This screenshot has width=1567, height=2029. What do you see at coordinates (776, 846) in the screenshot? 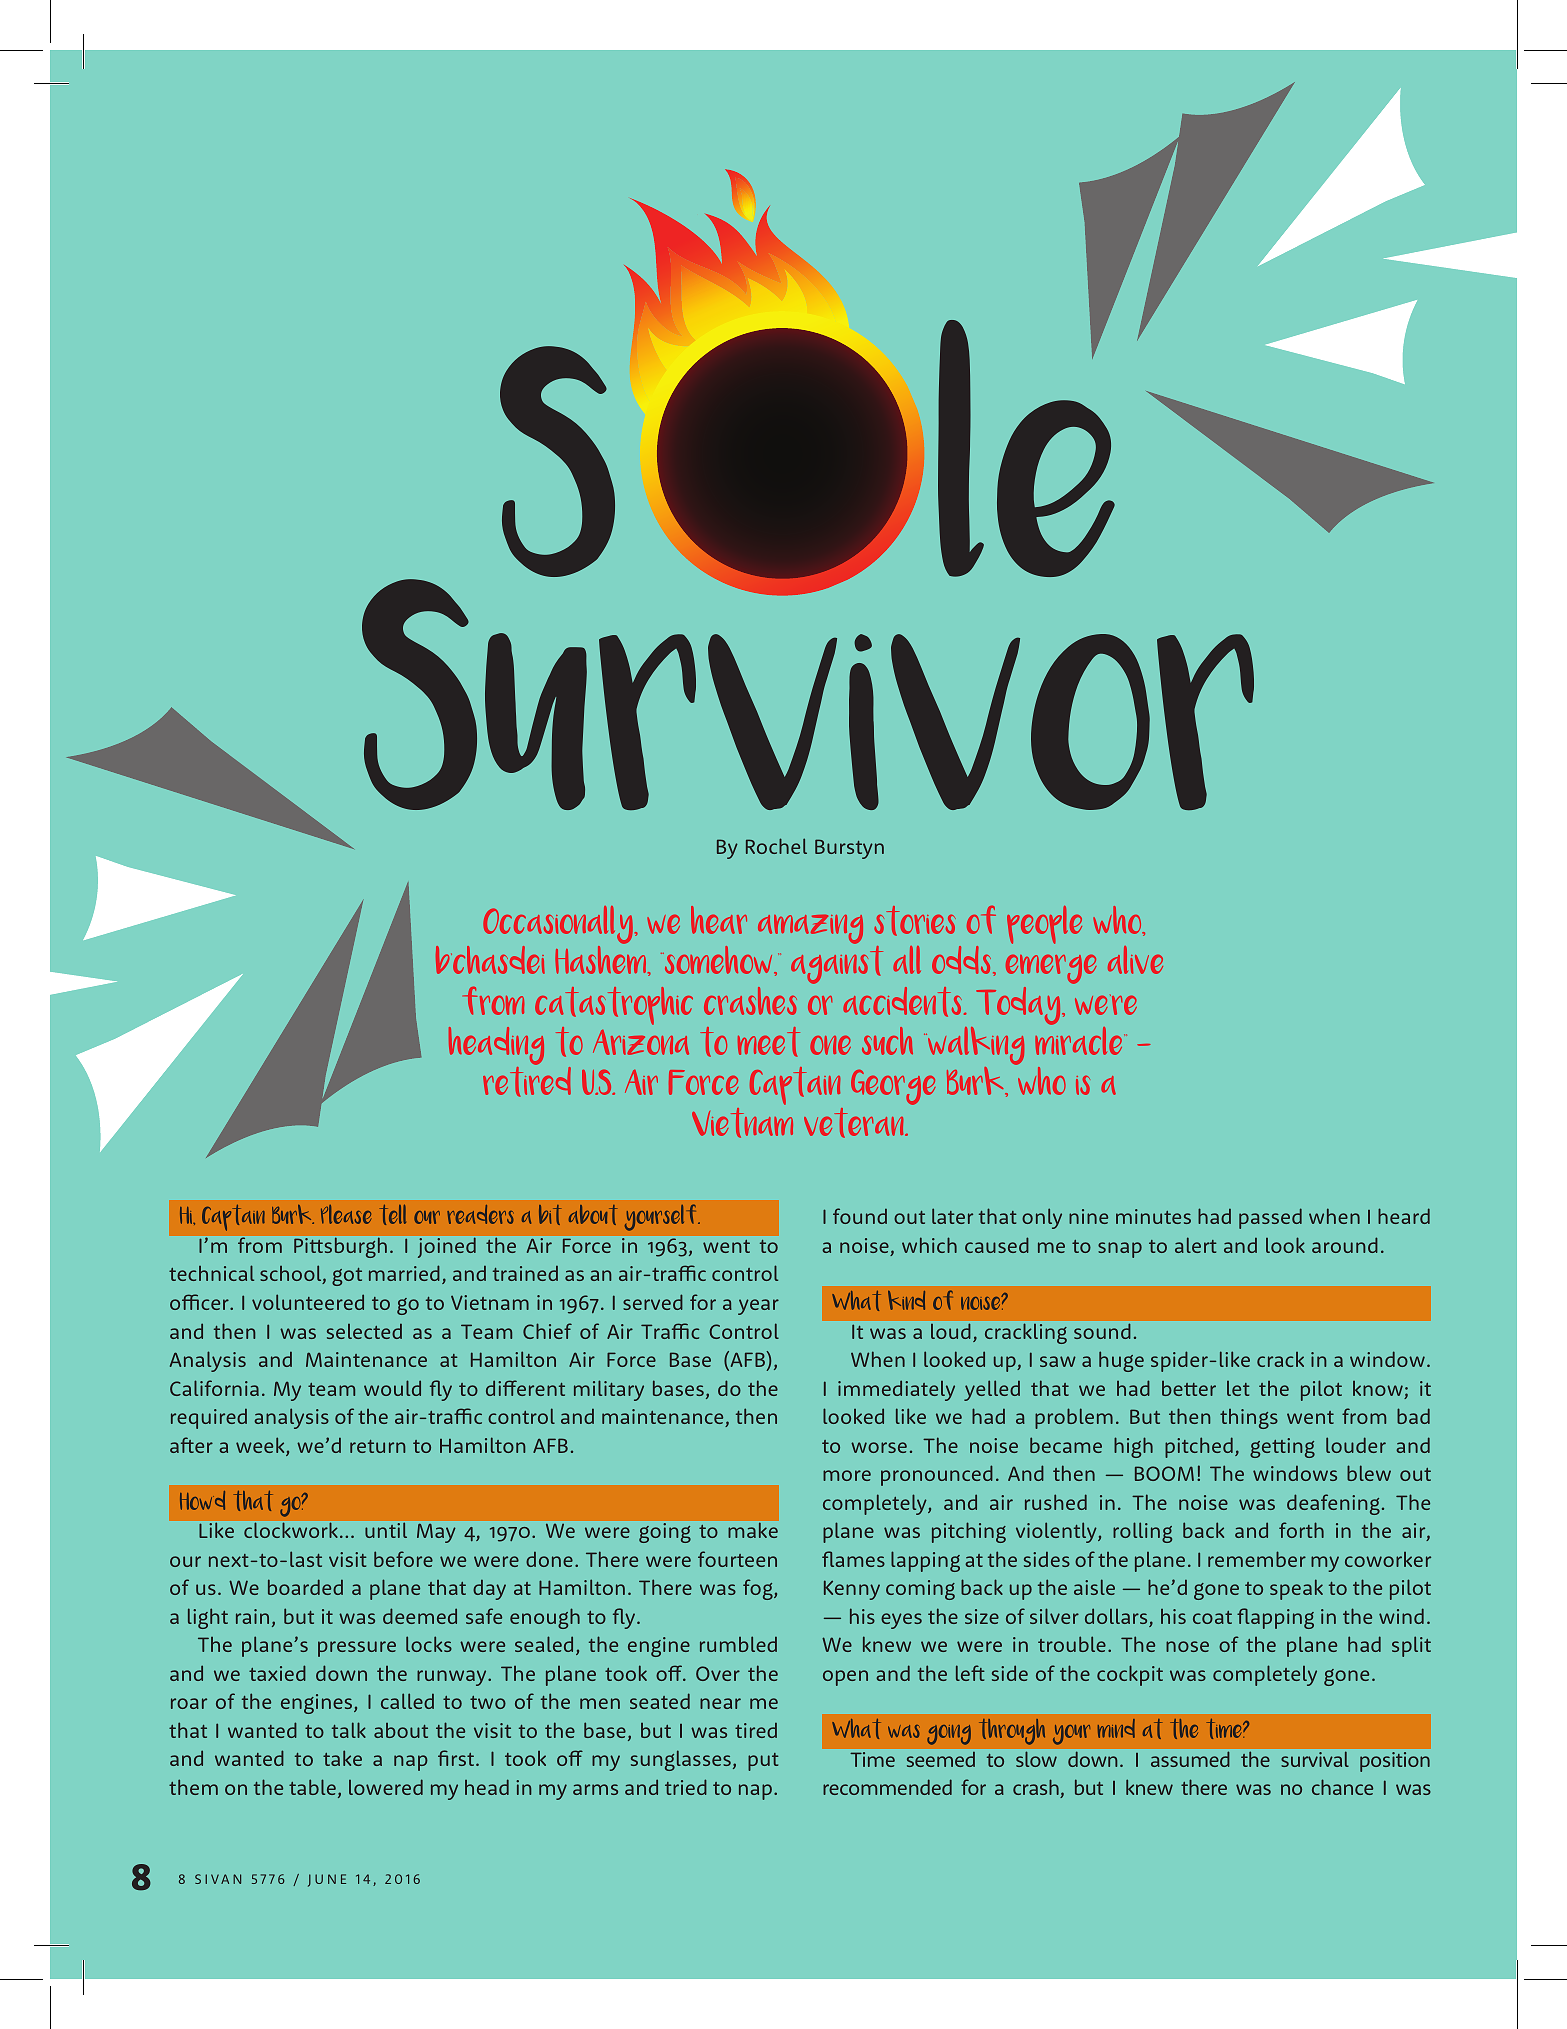
I see `Rochel` at bounding box center [776, 846].
